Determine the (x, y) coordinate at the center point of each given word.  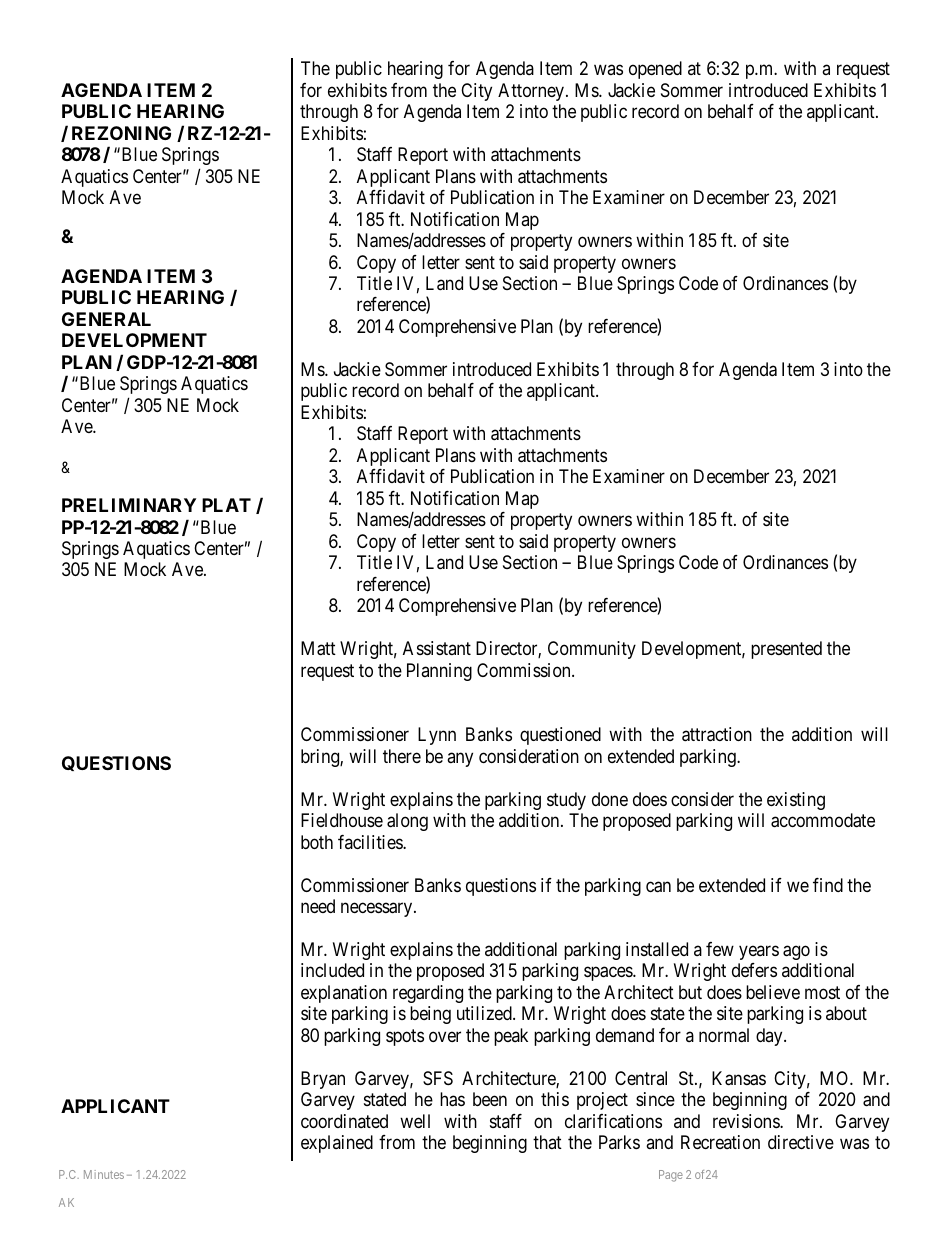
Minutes (104, 1174)
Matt (318, 648)
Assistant (437, 648)
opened (655, 70)
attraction (717, 734)
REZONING (121, 133)
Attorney (532, 92)
